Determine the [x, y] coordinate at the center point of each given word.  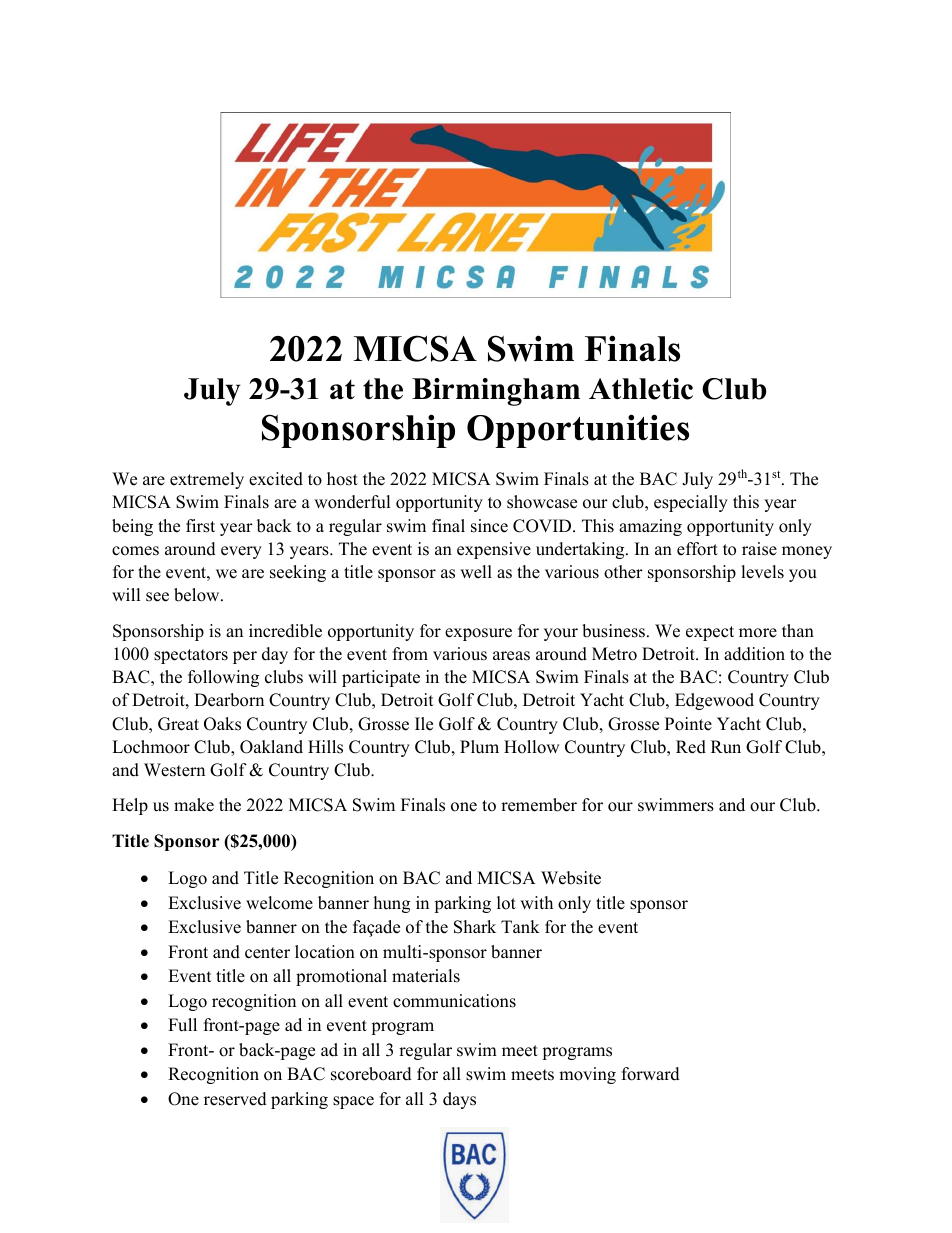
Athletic [641, 389]
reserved [235, 1099]
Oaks [222, 724]
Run [726, 747]
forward [651, 1074]
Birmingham [496, 392]
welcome [279, 903]
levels [762, 572]
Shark [475, 927]
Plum [479, 747]
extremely [207, 480]
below [198, 595]
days [459, 1100]
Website [571, 878]
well [476, 572]
